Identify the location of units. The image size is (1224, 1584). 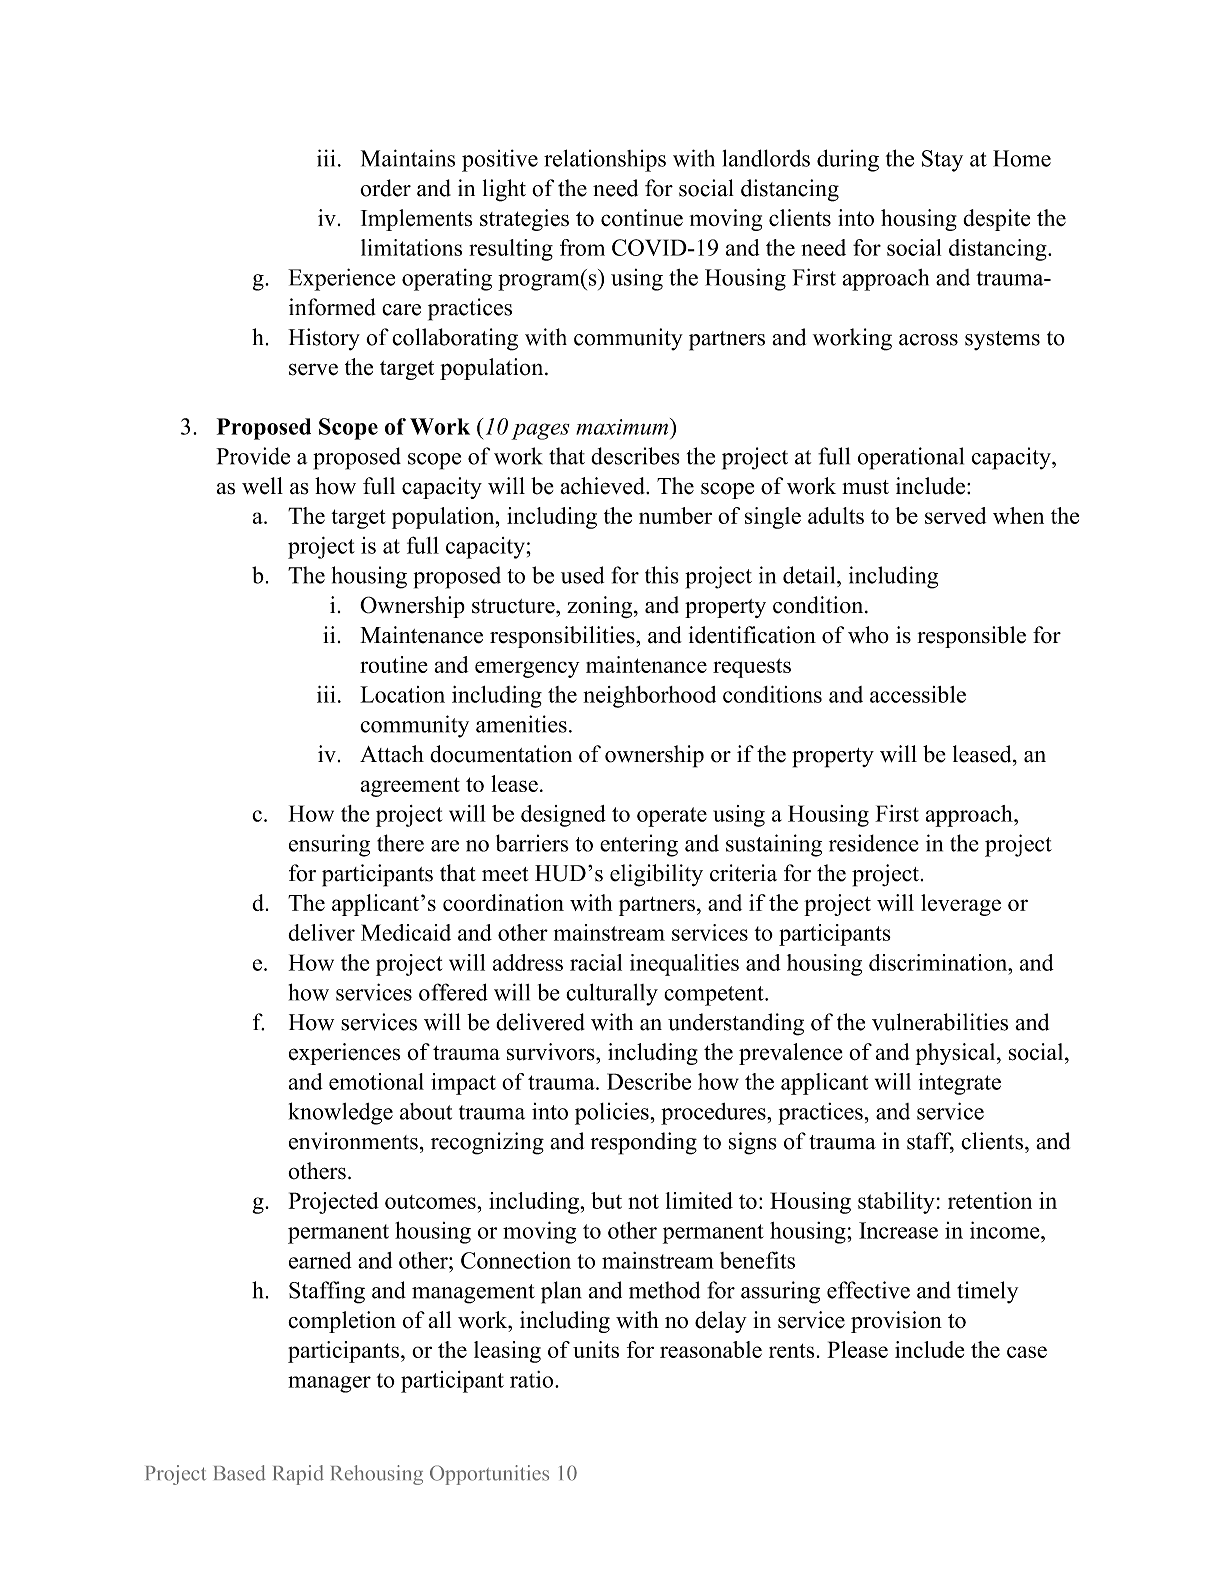
(596, 1349).
